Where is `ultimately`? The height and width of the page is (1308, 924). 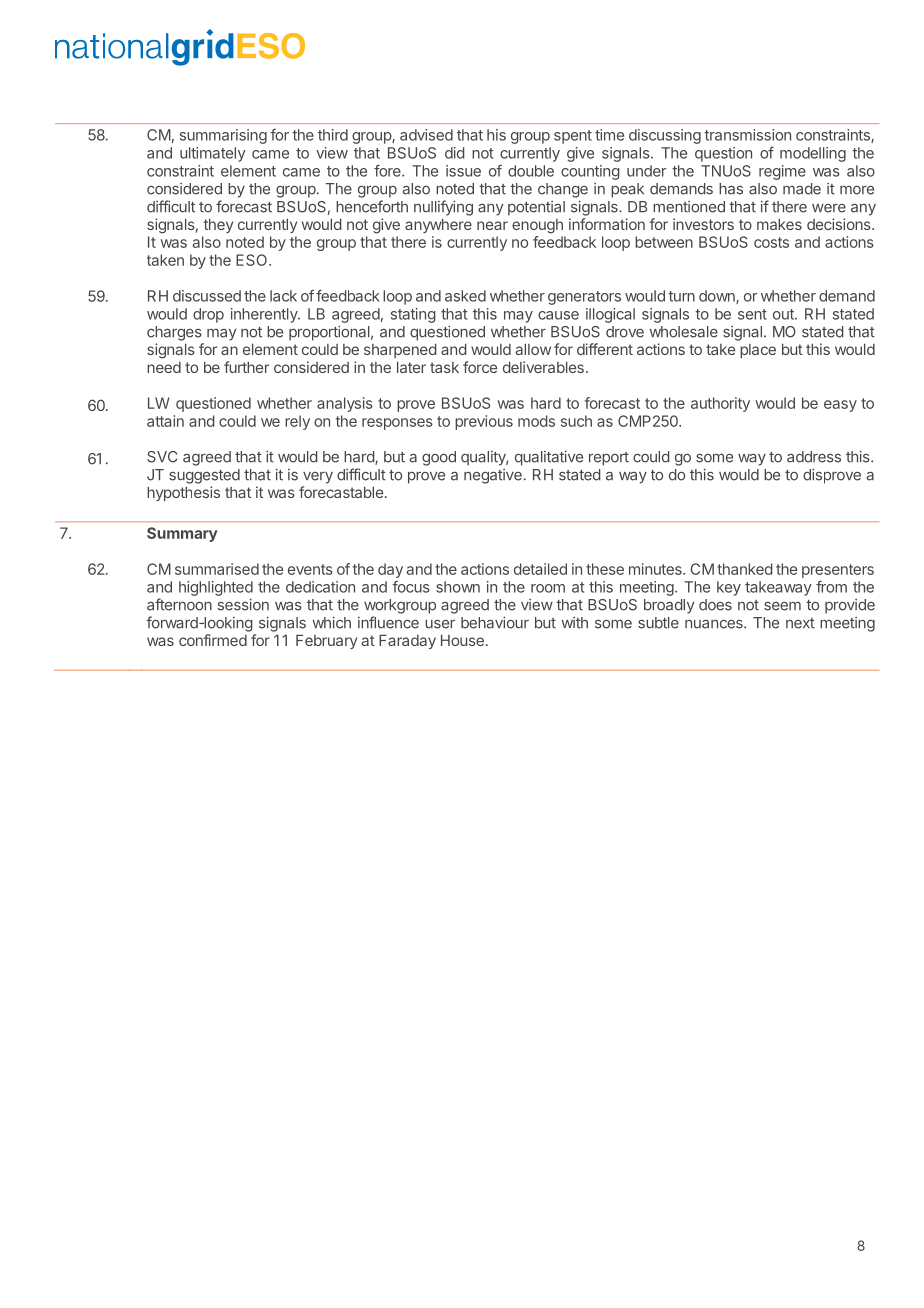 ultimately is located at coordinates (213, 154).
